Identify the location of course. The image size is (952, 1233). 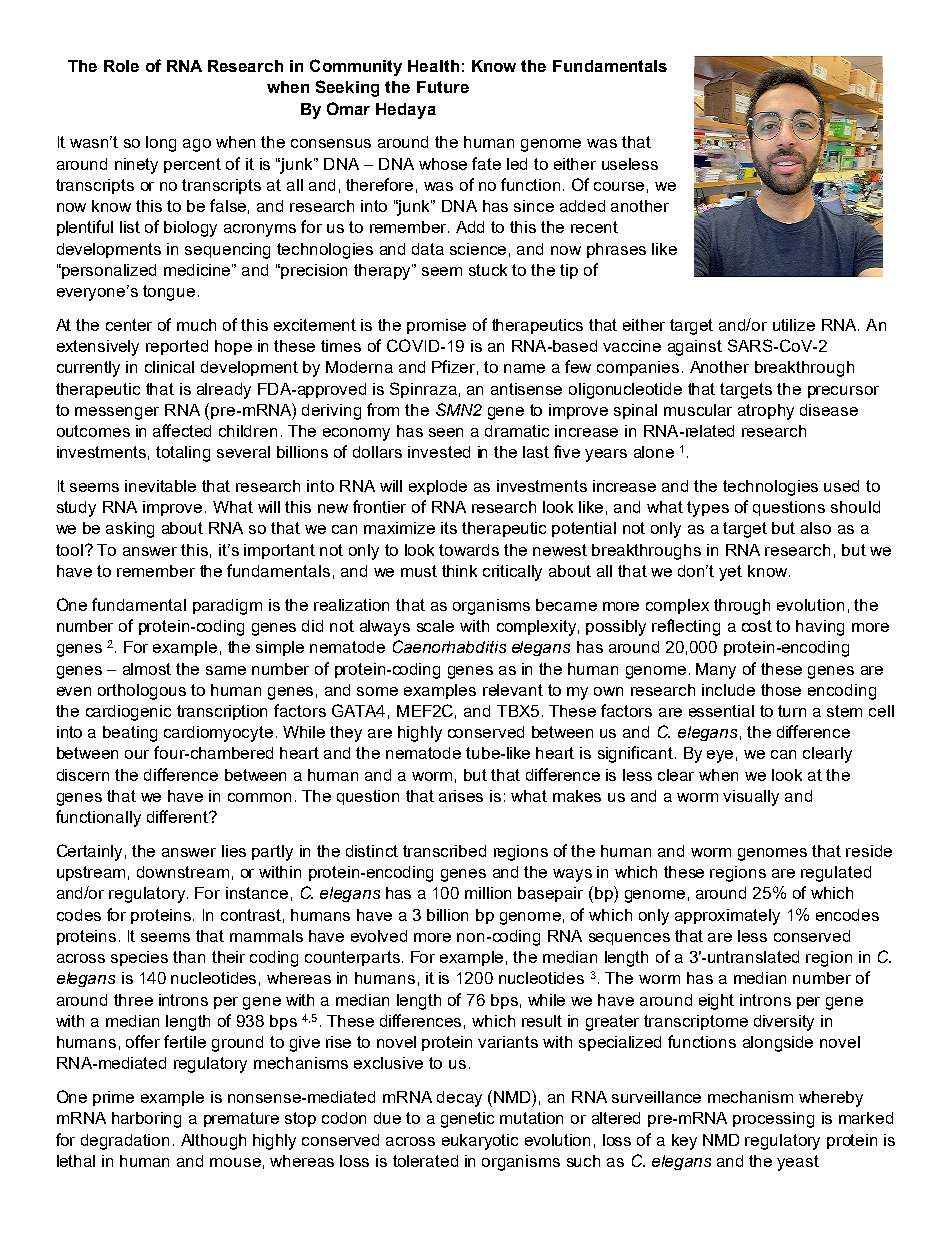
(619, 186).
